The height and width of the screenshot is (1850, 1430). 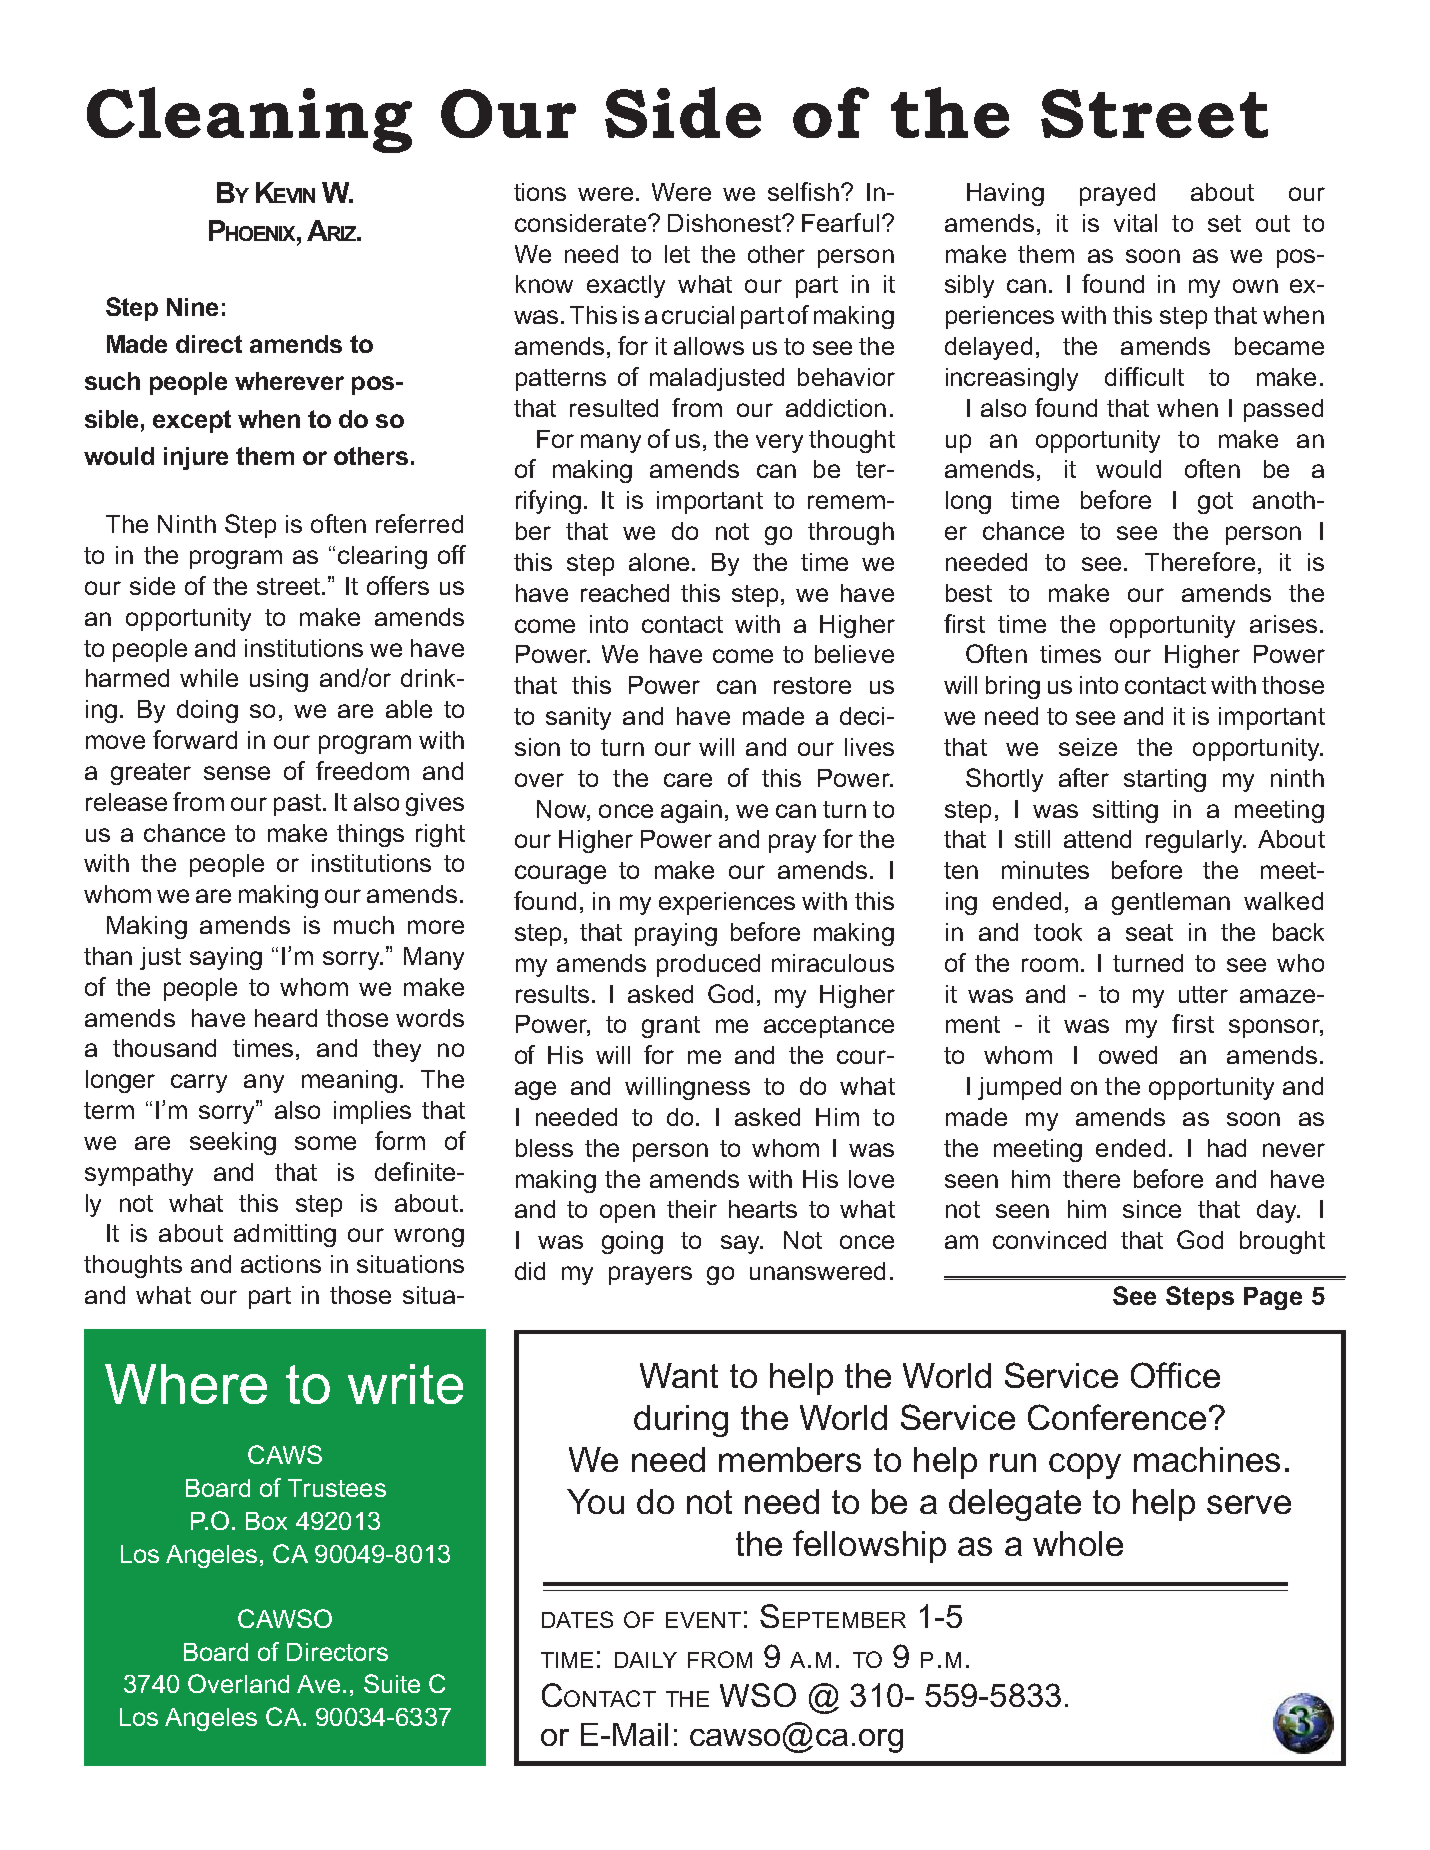 I want to click on whole, so click(x=1078, y=1543).
